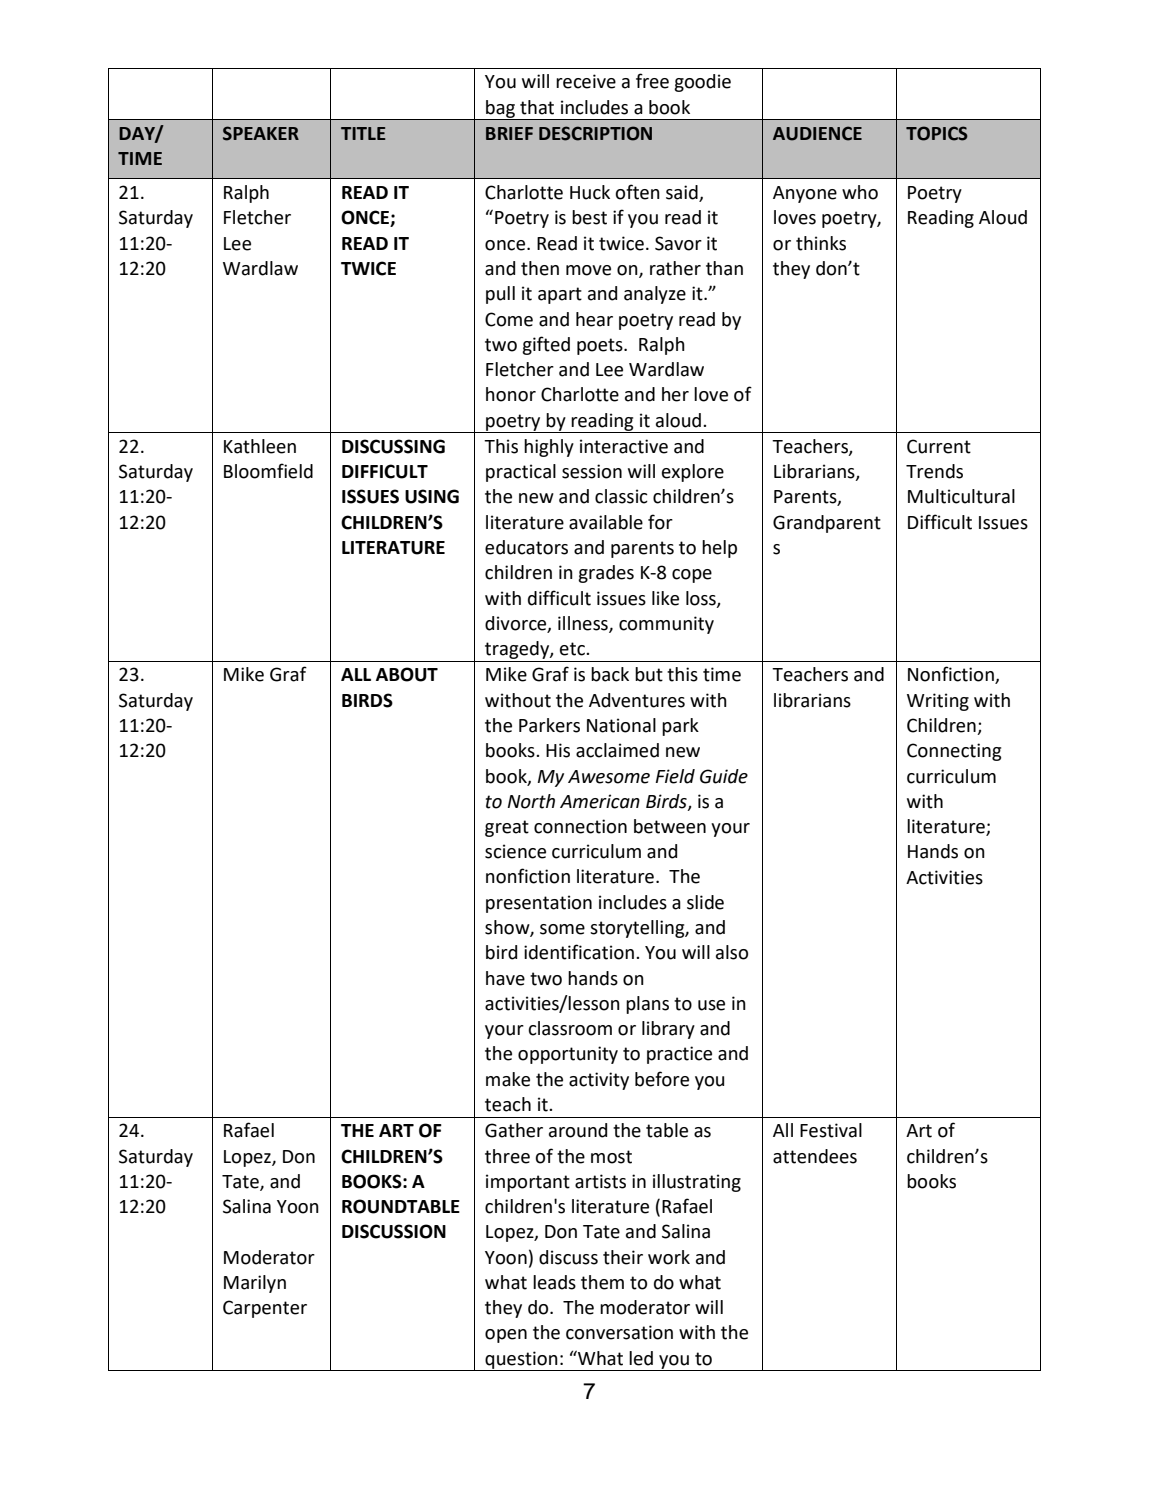 The width and height of the document is (1152, 1491). Describe the element at coordinates (505, 978) in the document. I see `have` at that location.
